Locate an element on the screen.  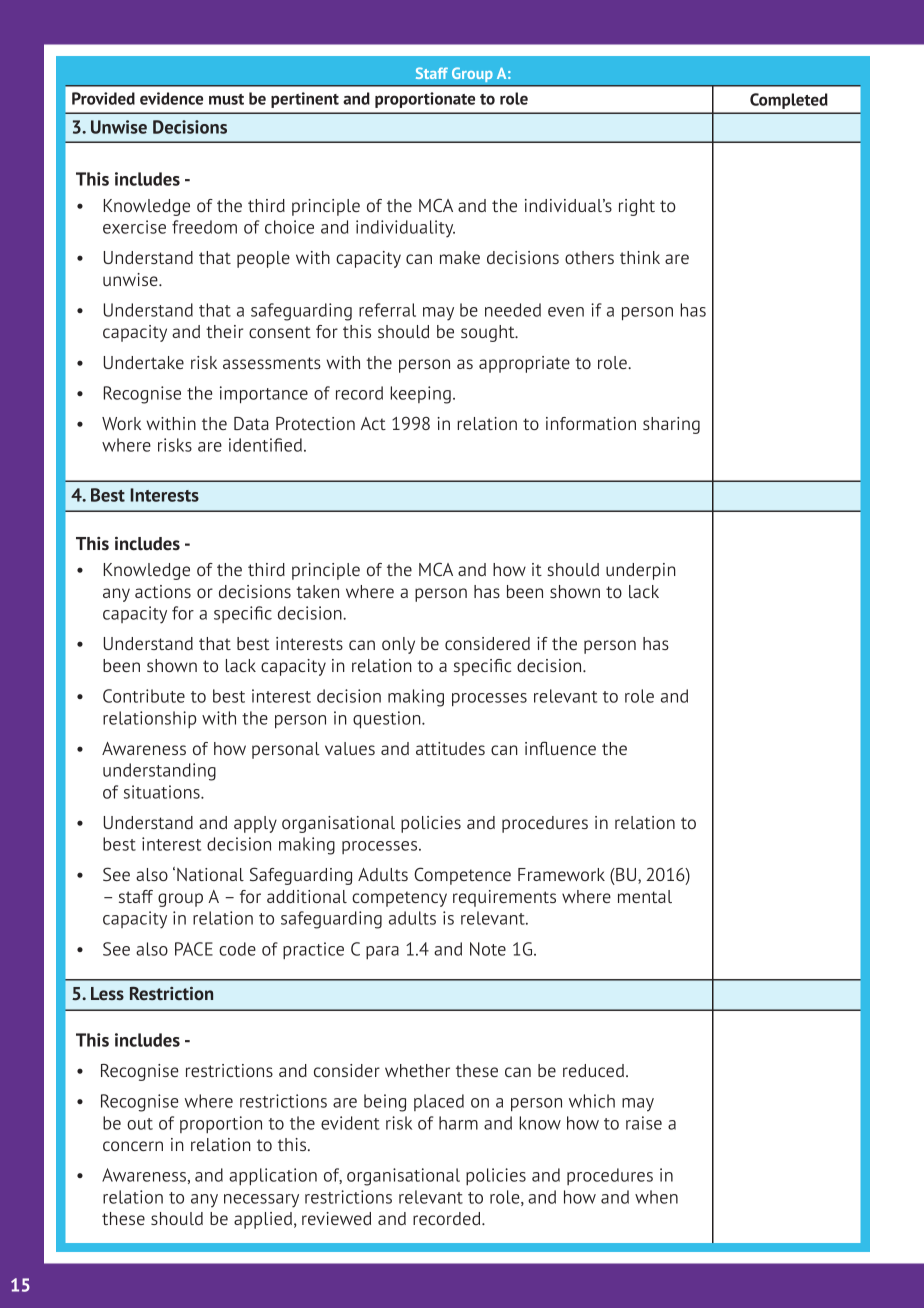
Contribute is located at coordinates (144, 696).
